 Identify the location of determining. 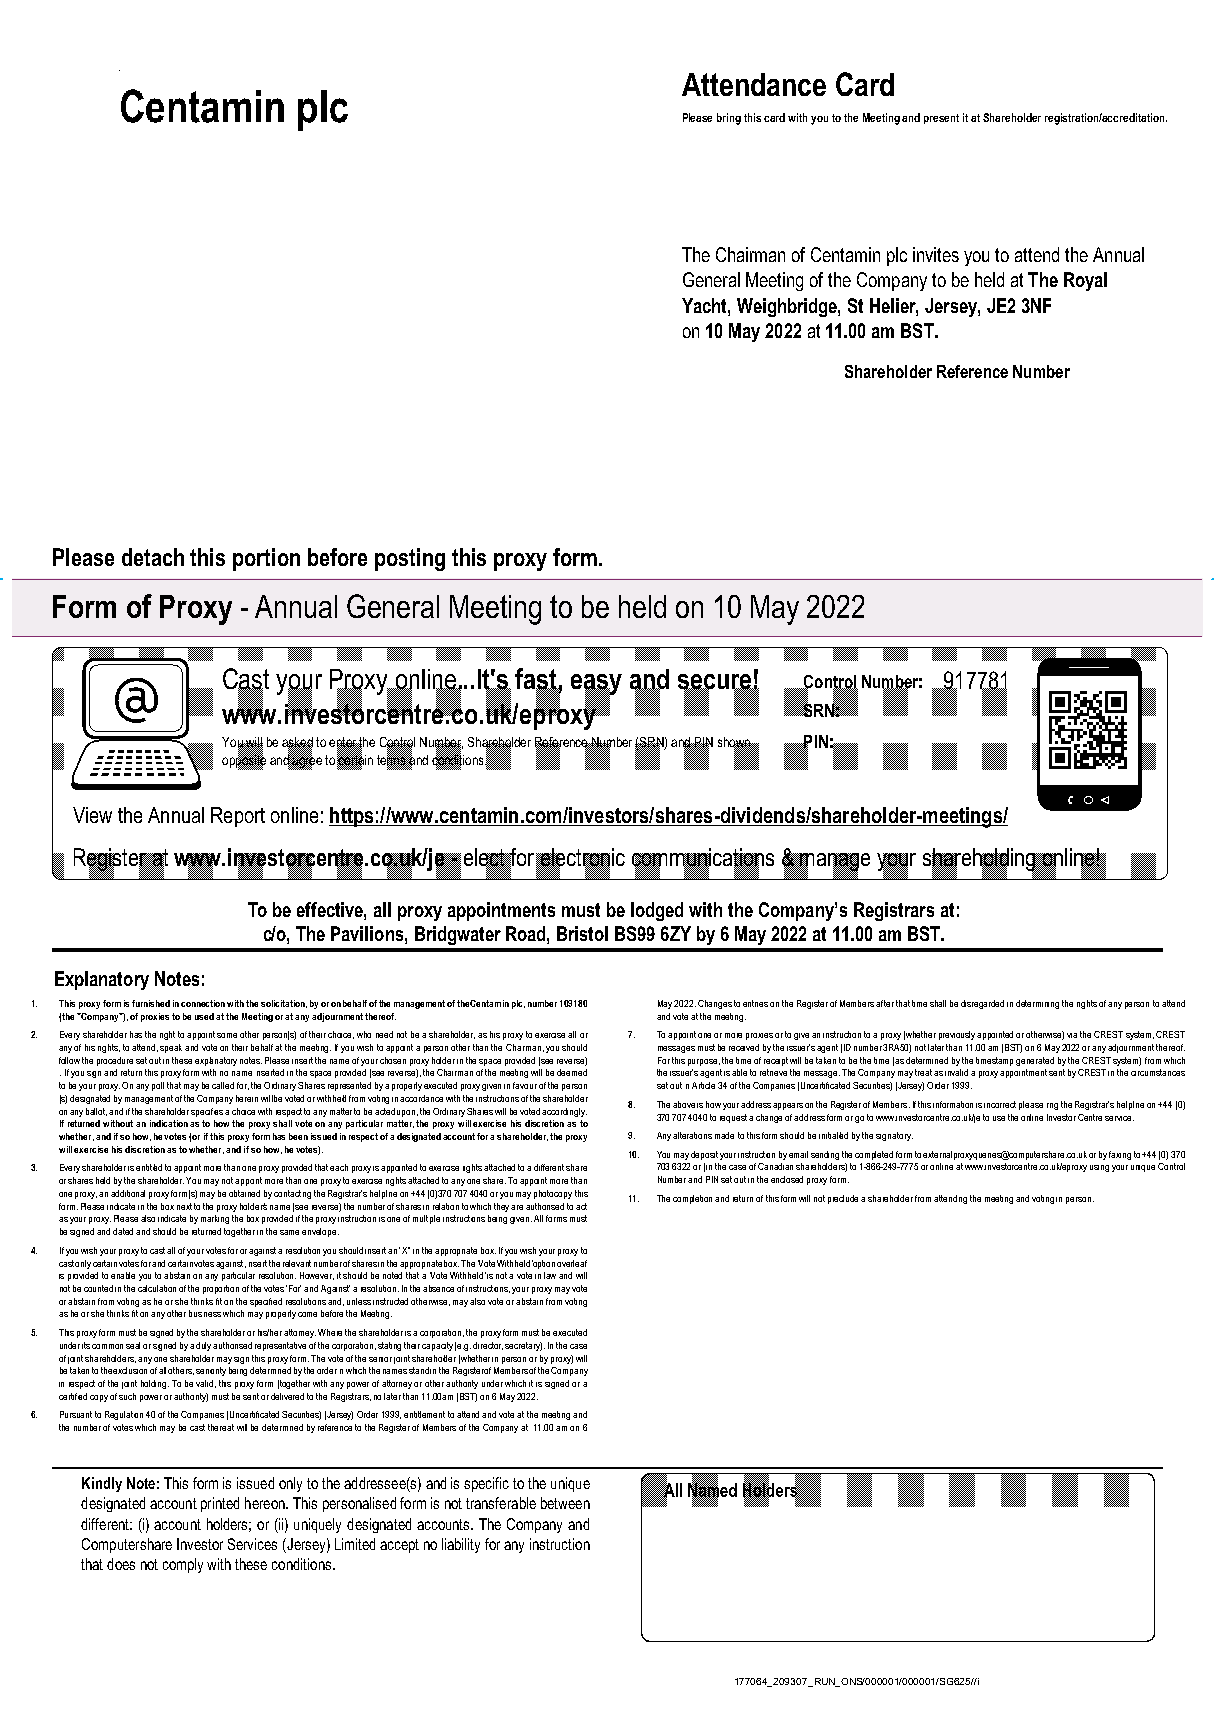
(1037, 1004).
